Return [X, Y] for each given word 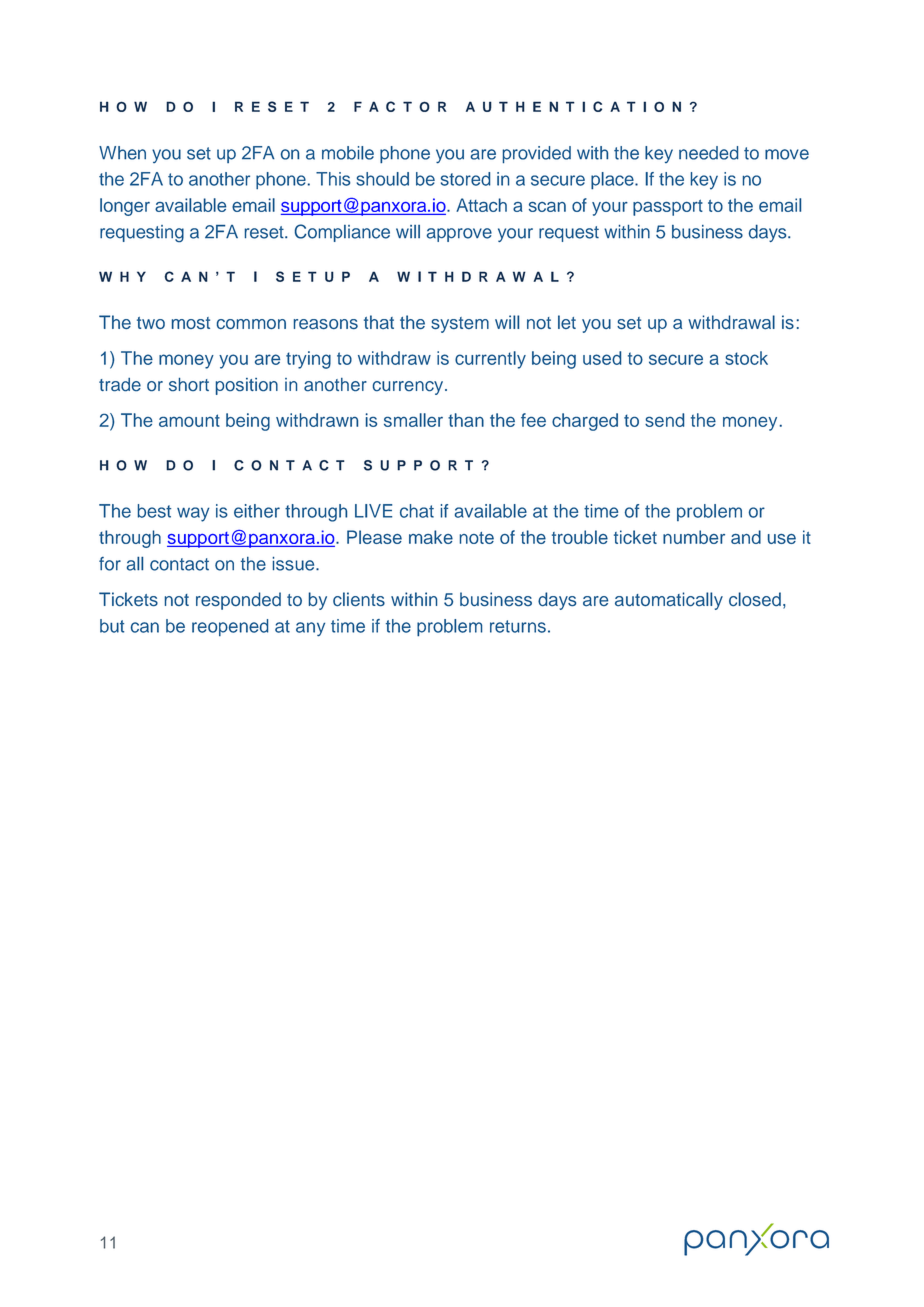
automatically [669, 601]
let [567, 322]
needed [708, 153]
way [193, 514]
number [694, 537]
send [664, 420]
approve [459, 235]
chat [417, 511]
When [122, 153]
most [191, 323]
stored [465, 179]
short [189, 384]
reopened [230, 627]
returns [518, 626]
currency [409, 388]
